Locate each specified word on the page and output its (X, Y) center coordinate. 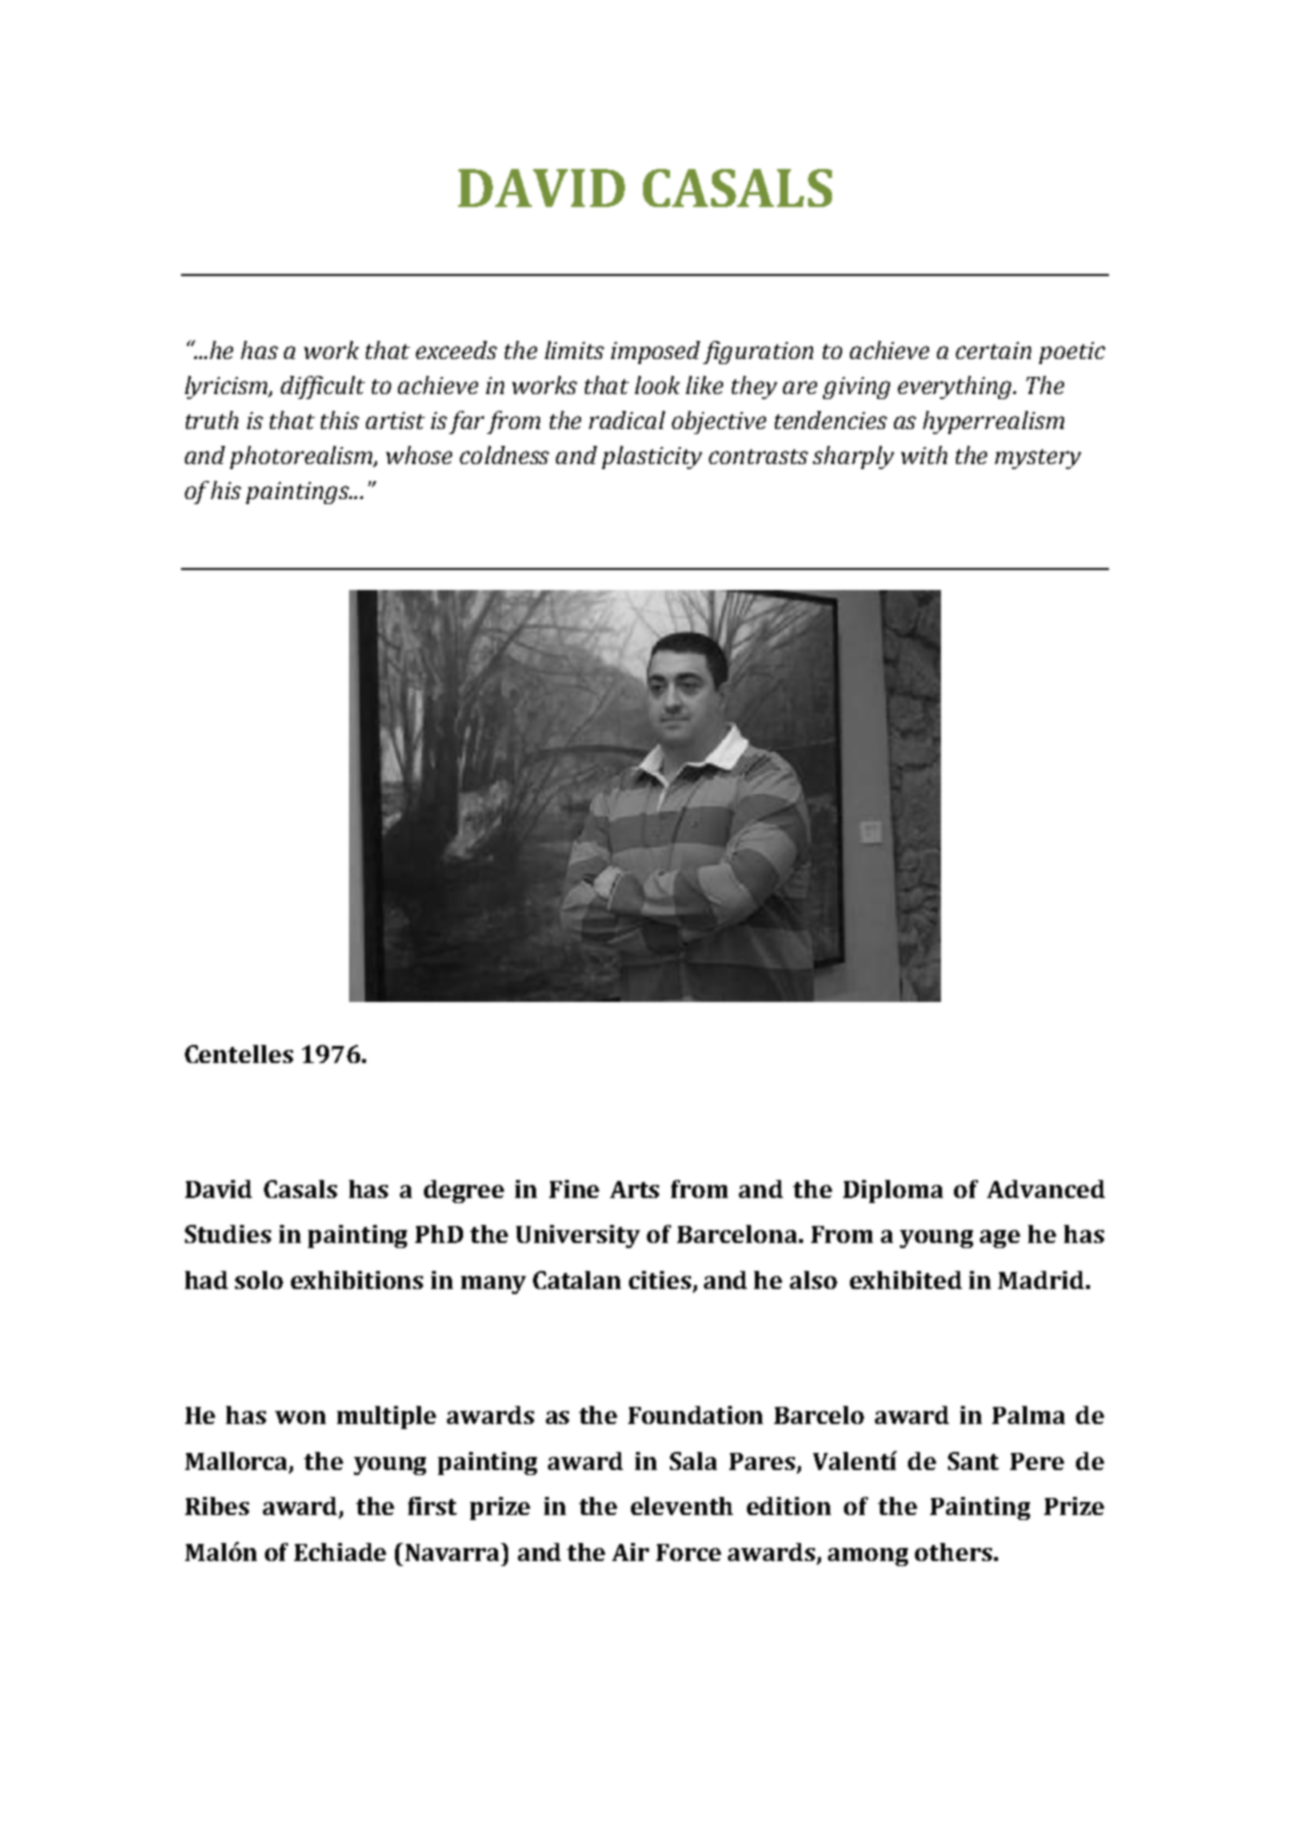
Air (630, 1552)
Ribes (217, 1506)
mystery (1038, 459)
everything (956, 387)
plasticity (652, 457)
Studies (228, 1234)
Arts (634, 1189)
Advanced (1046, 1189)
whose (419, 455)
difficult (323, 387)
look (657, 385)
